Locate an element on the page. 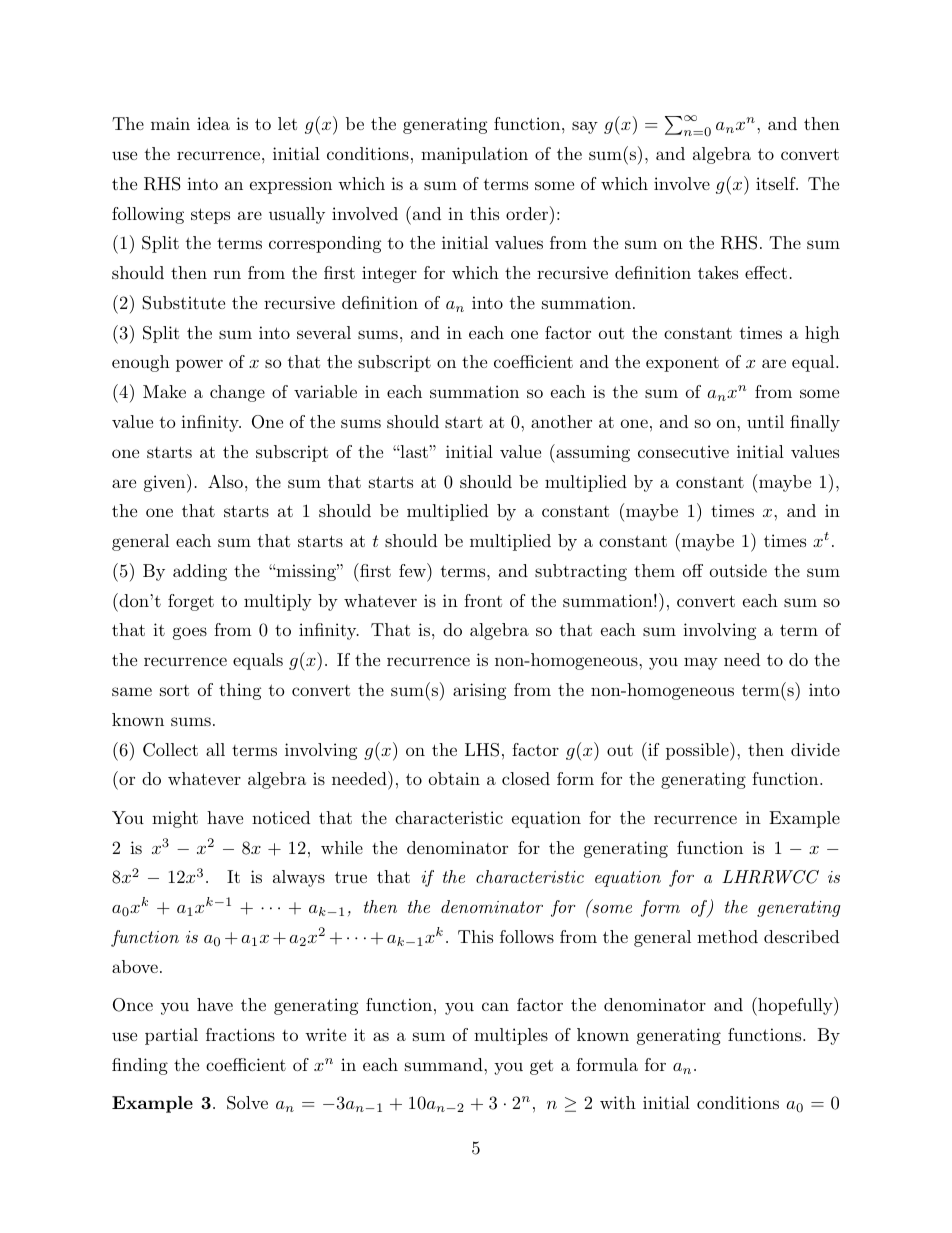 This page has width=952, height=1233. consecutive is located at coordinates (683, 451).
